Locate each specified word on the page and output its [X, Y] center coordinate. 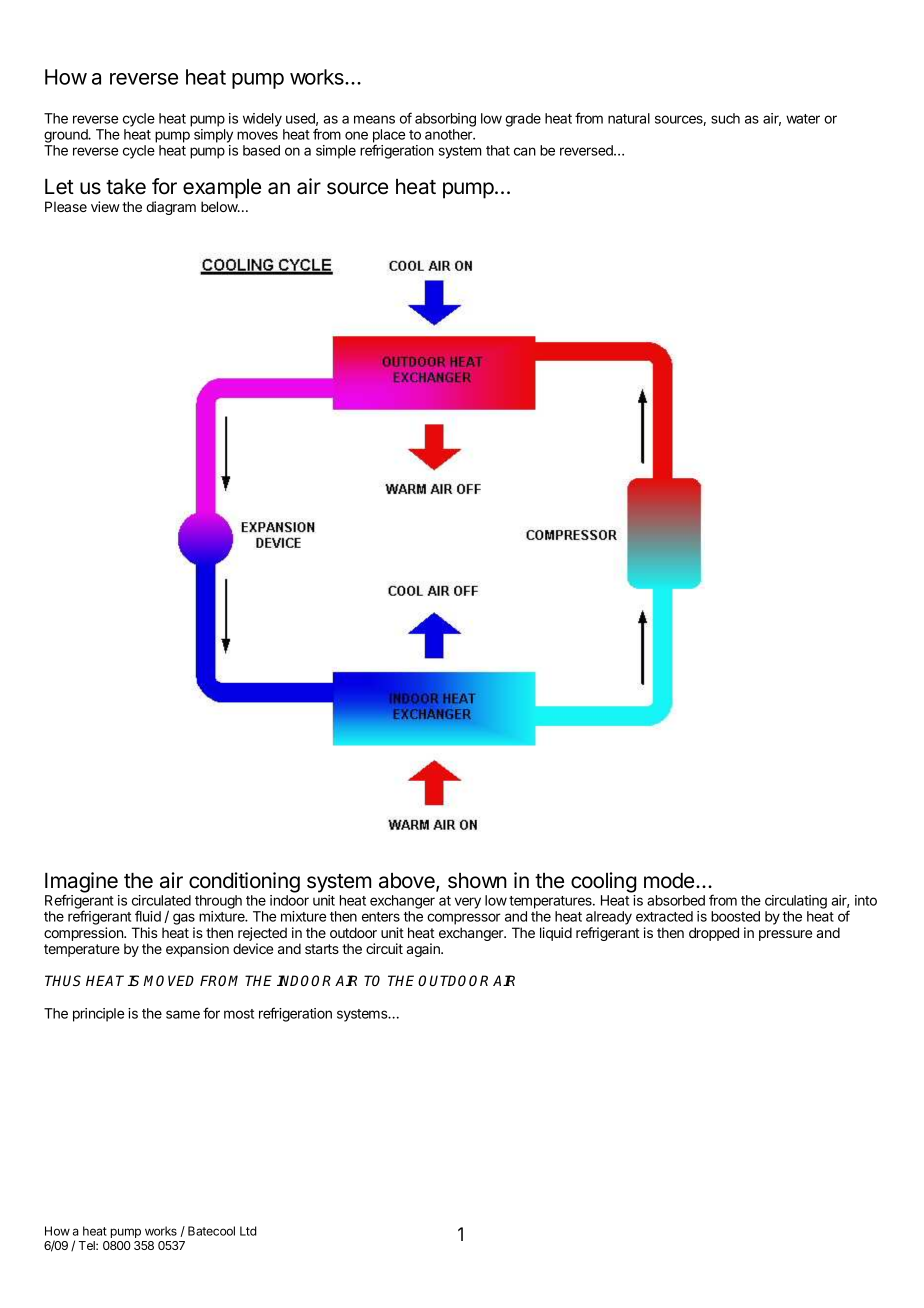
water [803, 119]
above [408, 882]
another [450, 134]
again [424, 950]
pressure [785, 935]
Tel [88, 1245]
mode [669, 880]
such [725, 118]
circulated [161, 900]
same [183, 1014]
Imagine [81, 883]
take [126, 186]
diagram [171, 208]
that [498, 150]
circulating [796, 903]
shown [477, 881]
